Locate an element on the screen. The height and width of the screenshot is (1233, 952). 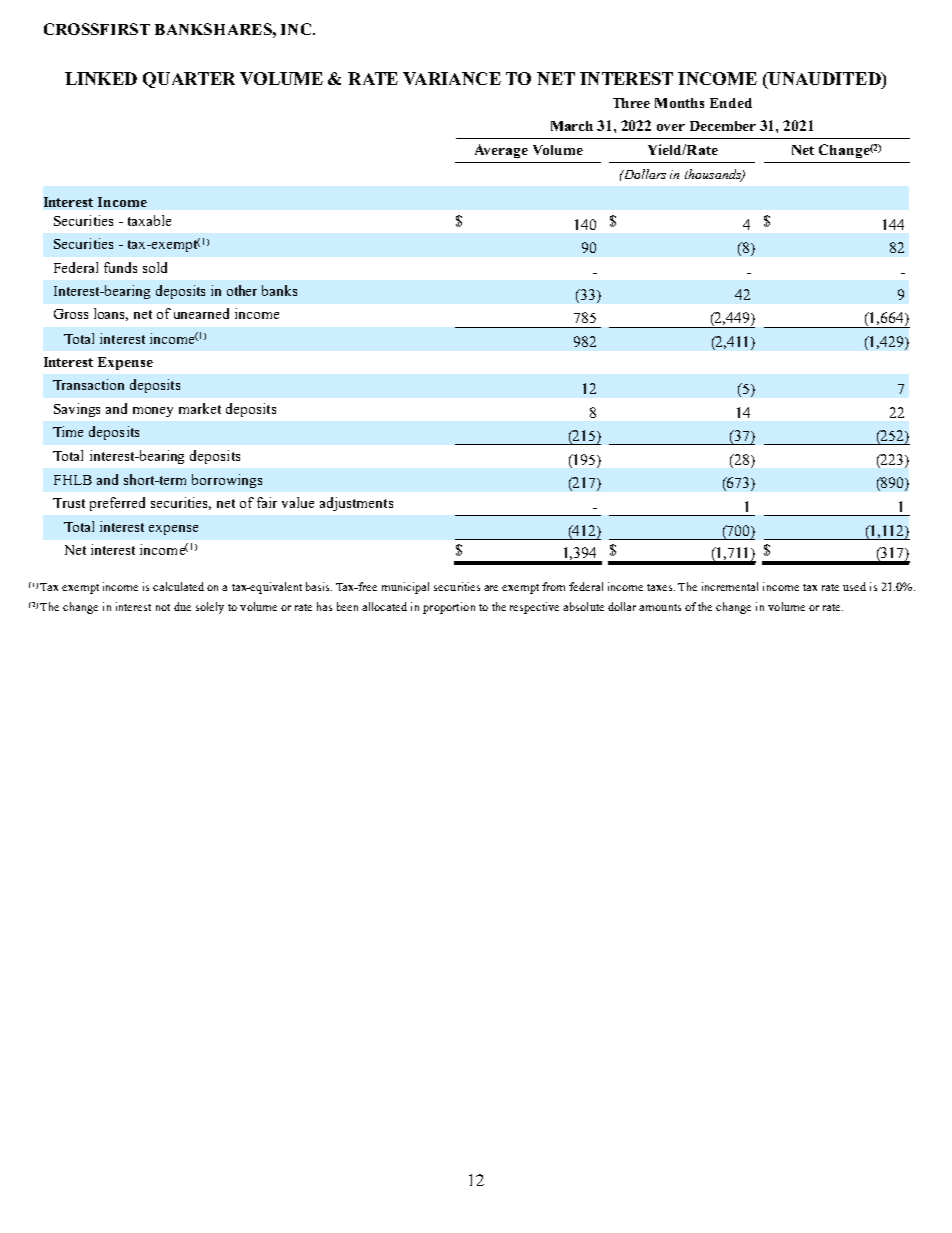
Ended is located at coordinates (731, 103).
